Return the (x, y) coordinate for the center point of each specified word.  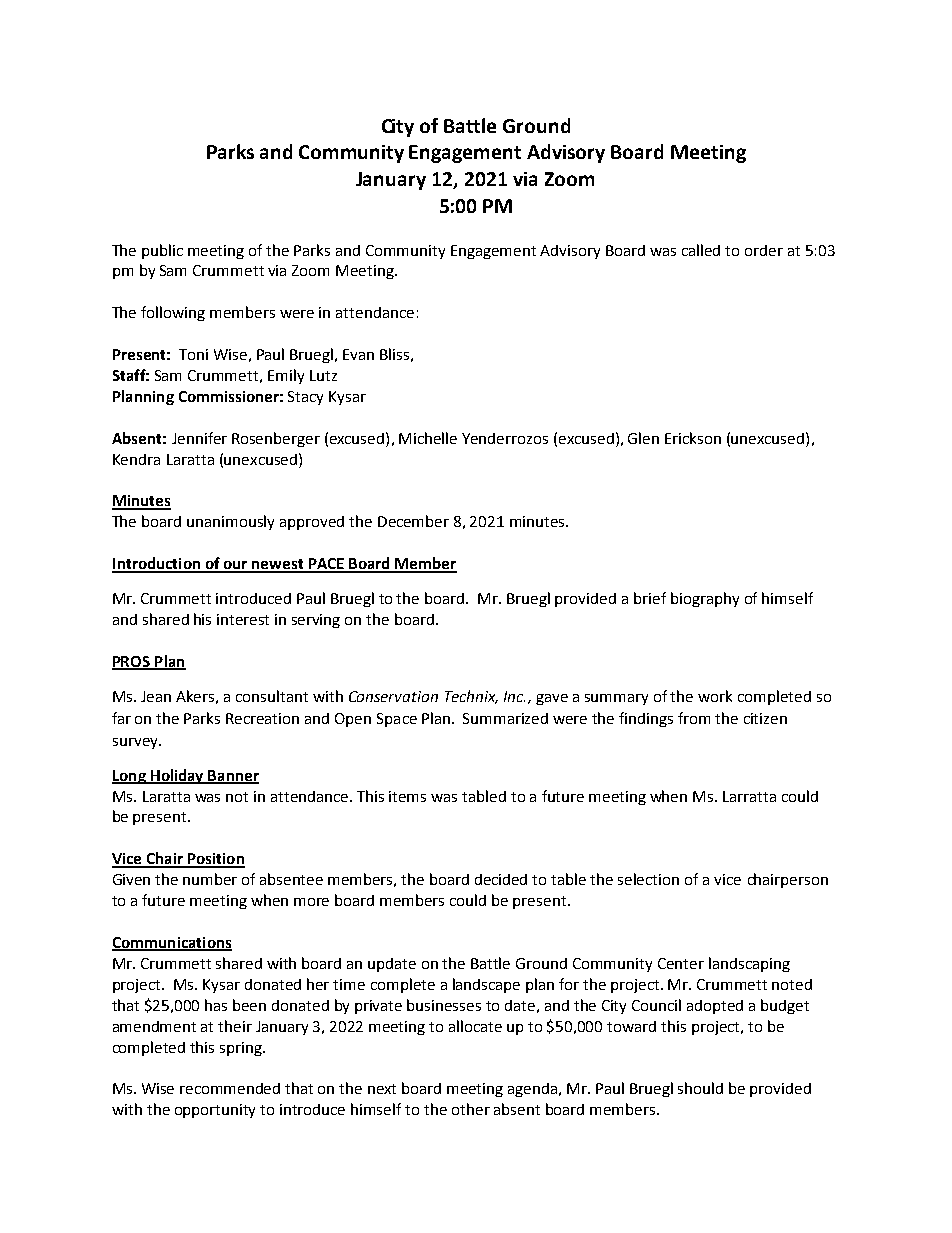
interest (243, 619)
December (413, 521)
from (694, 718)
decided (501, 879)
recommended (230, 1088)
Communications (172, 944)
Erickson (693, 438)
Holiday (177, 776)
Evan (358, 354)
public (162, 251)
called (701, 250)
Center (681, 963)
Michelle (428, 438)
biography (705, 599)
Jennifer (199, 438)
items (407, 796)
